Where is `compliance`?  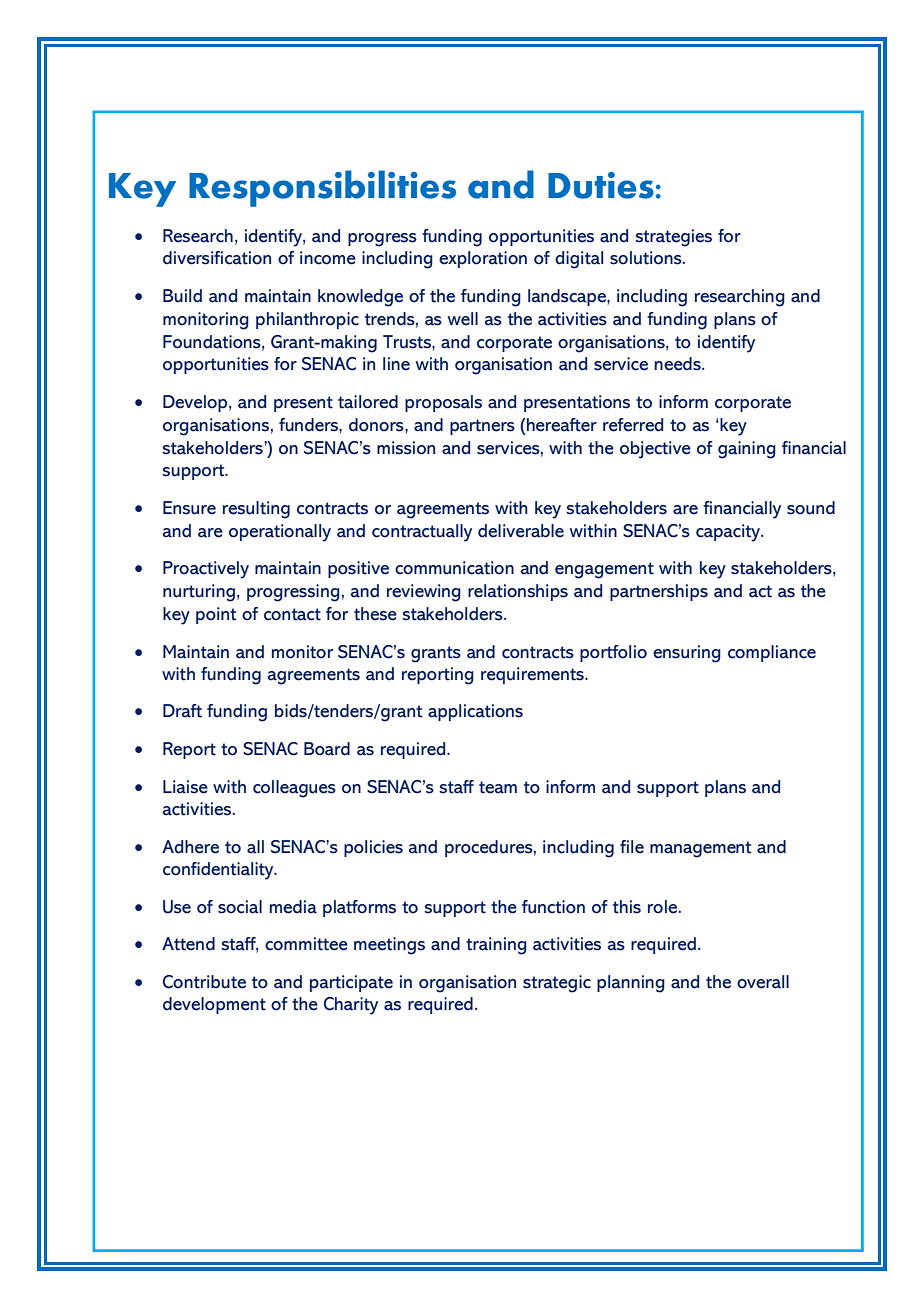
compliance is located at coordinates (772, 653).
